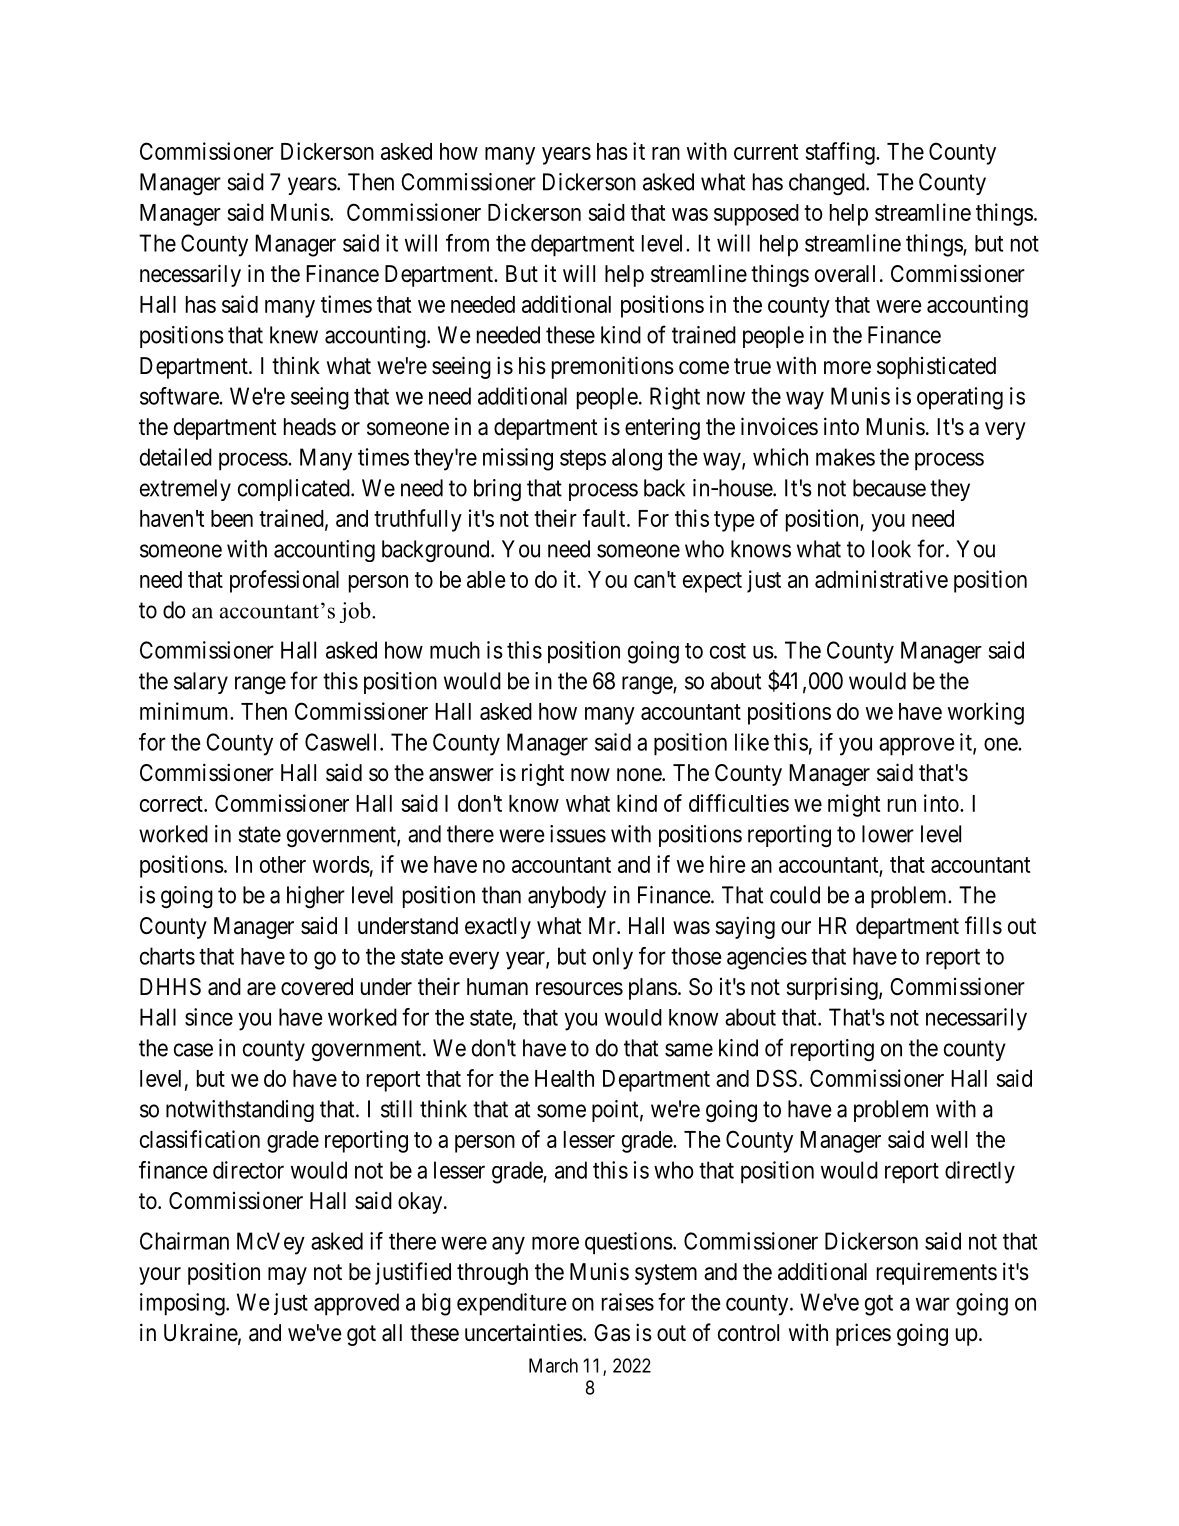 Image resolution: width=1179 pixels, height=1526 pixels. I want to click on may, so click(287, 1276).
